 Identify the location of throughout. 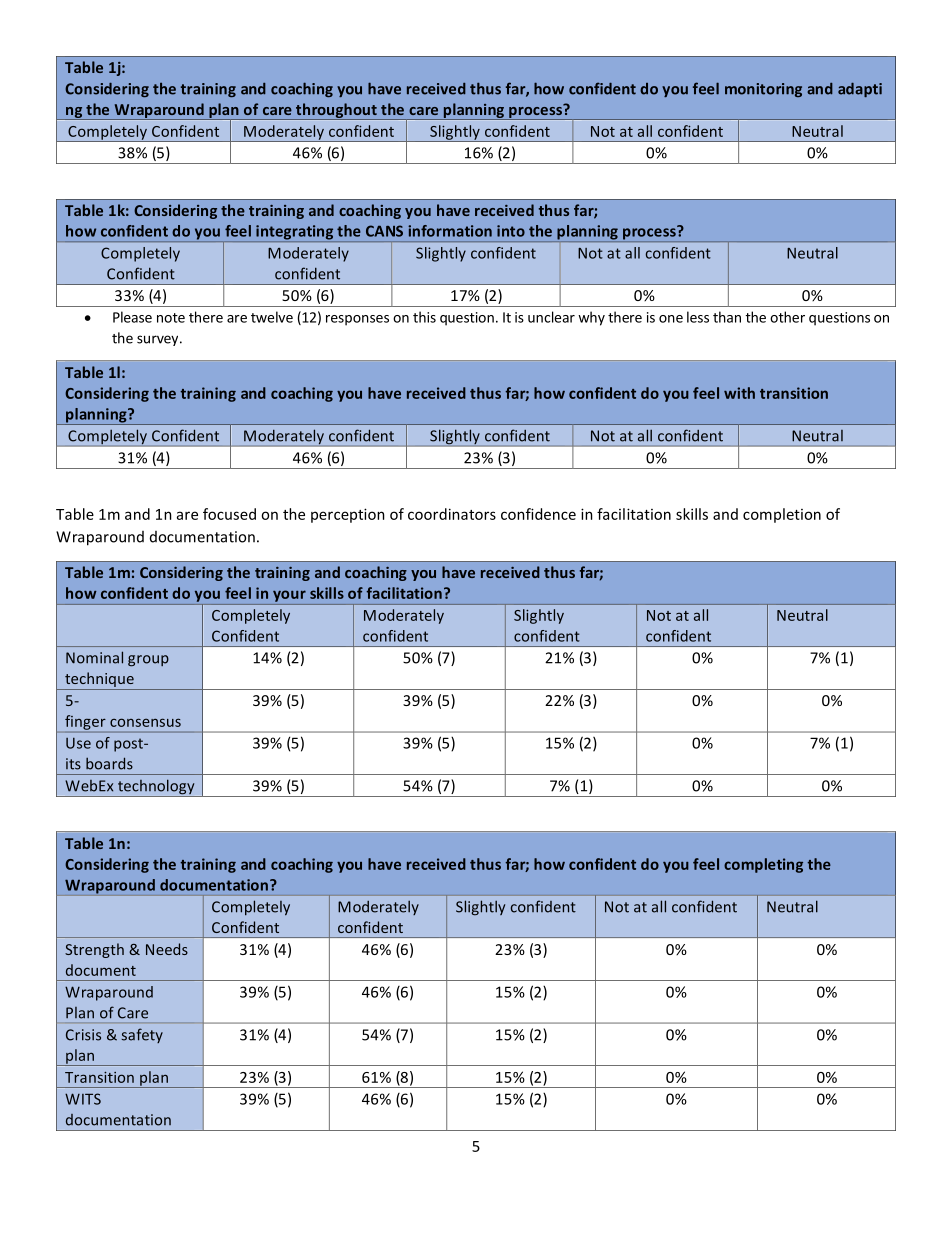
(336, 111).
